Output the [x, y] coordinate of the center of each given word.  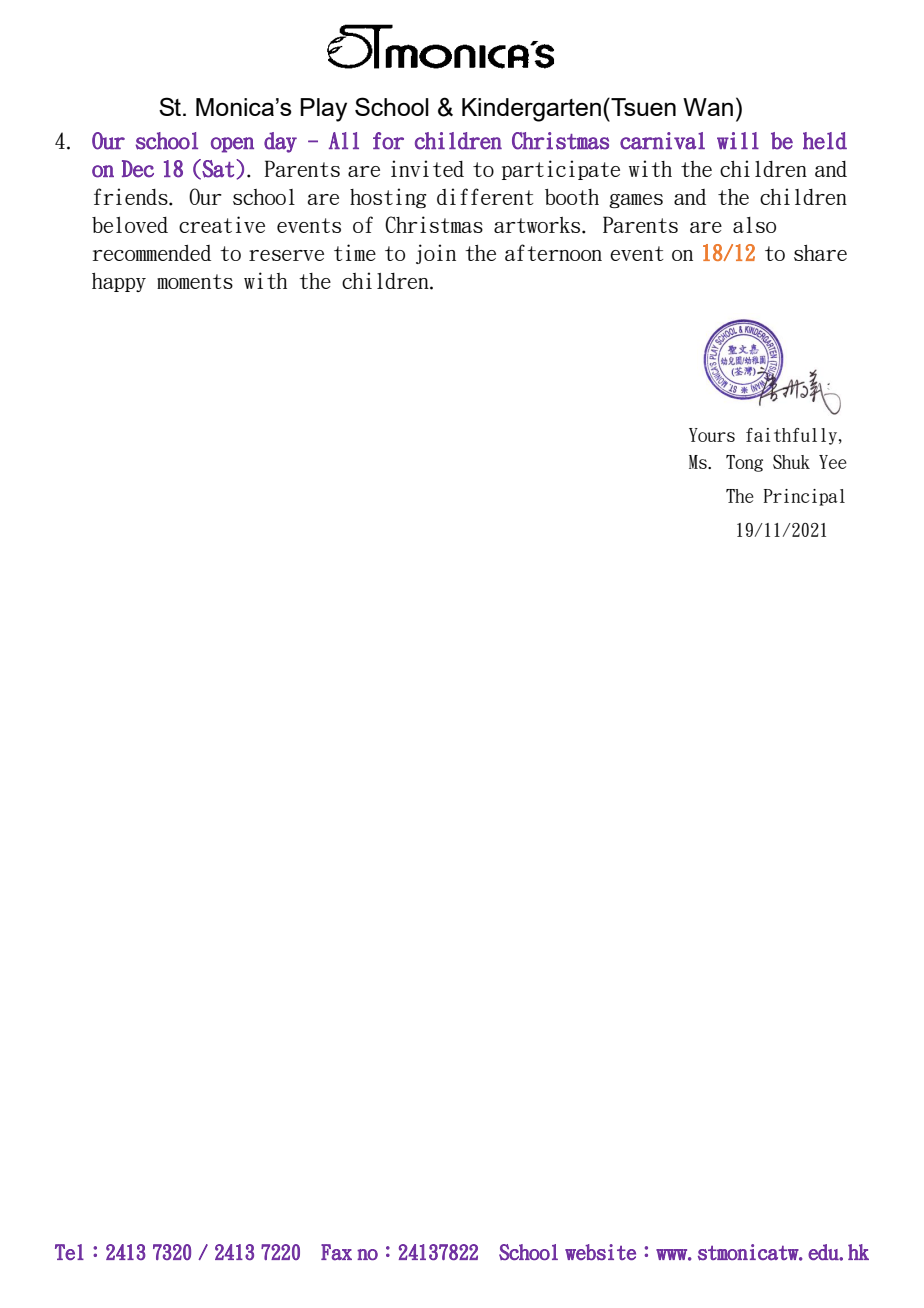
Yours [712, 435]
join [436, 254]
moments [195, 281]
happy [119, 282]
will [738, 140]
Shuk [791, 462]
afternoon [553, 252]
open [232, 145]
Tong [744, 463]
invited [427, 168]
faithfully [793, 436]
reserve [286, 255]
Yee [833, 462]
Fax [336, 1252]
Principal [804, 497]
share [820, 253]
